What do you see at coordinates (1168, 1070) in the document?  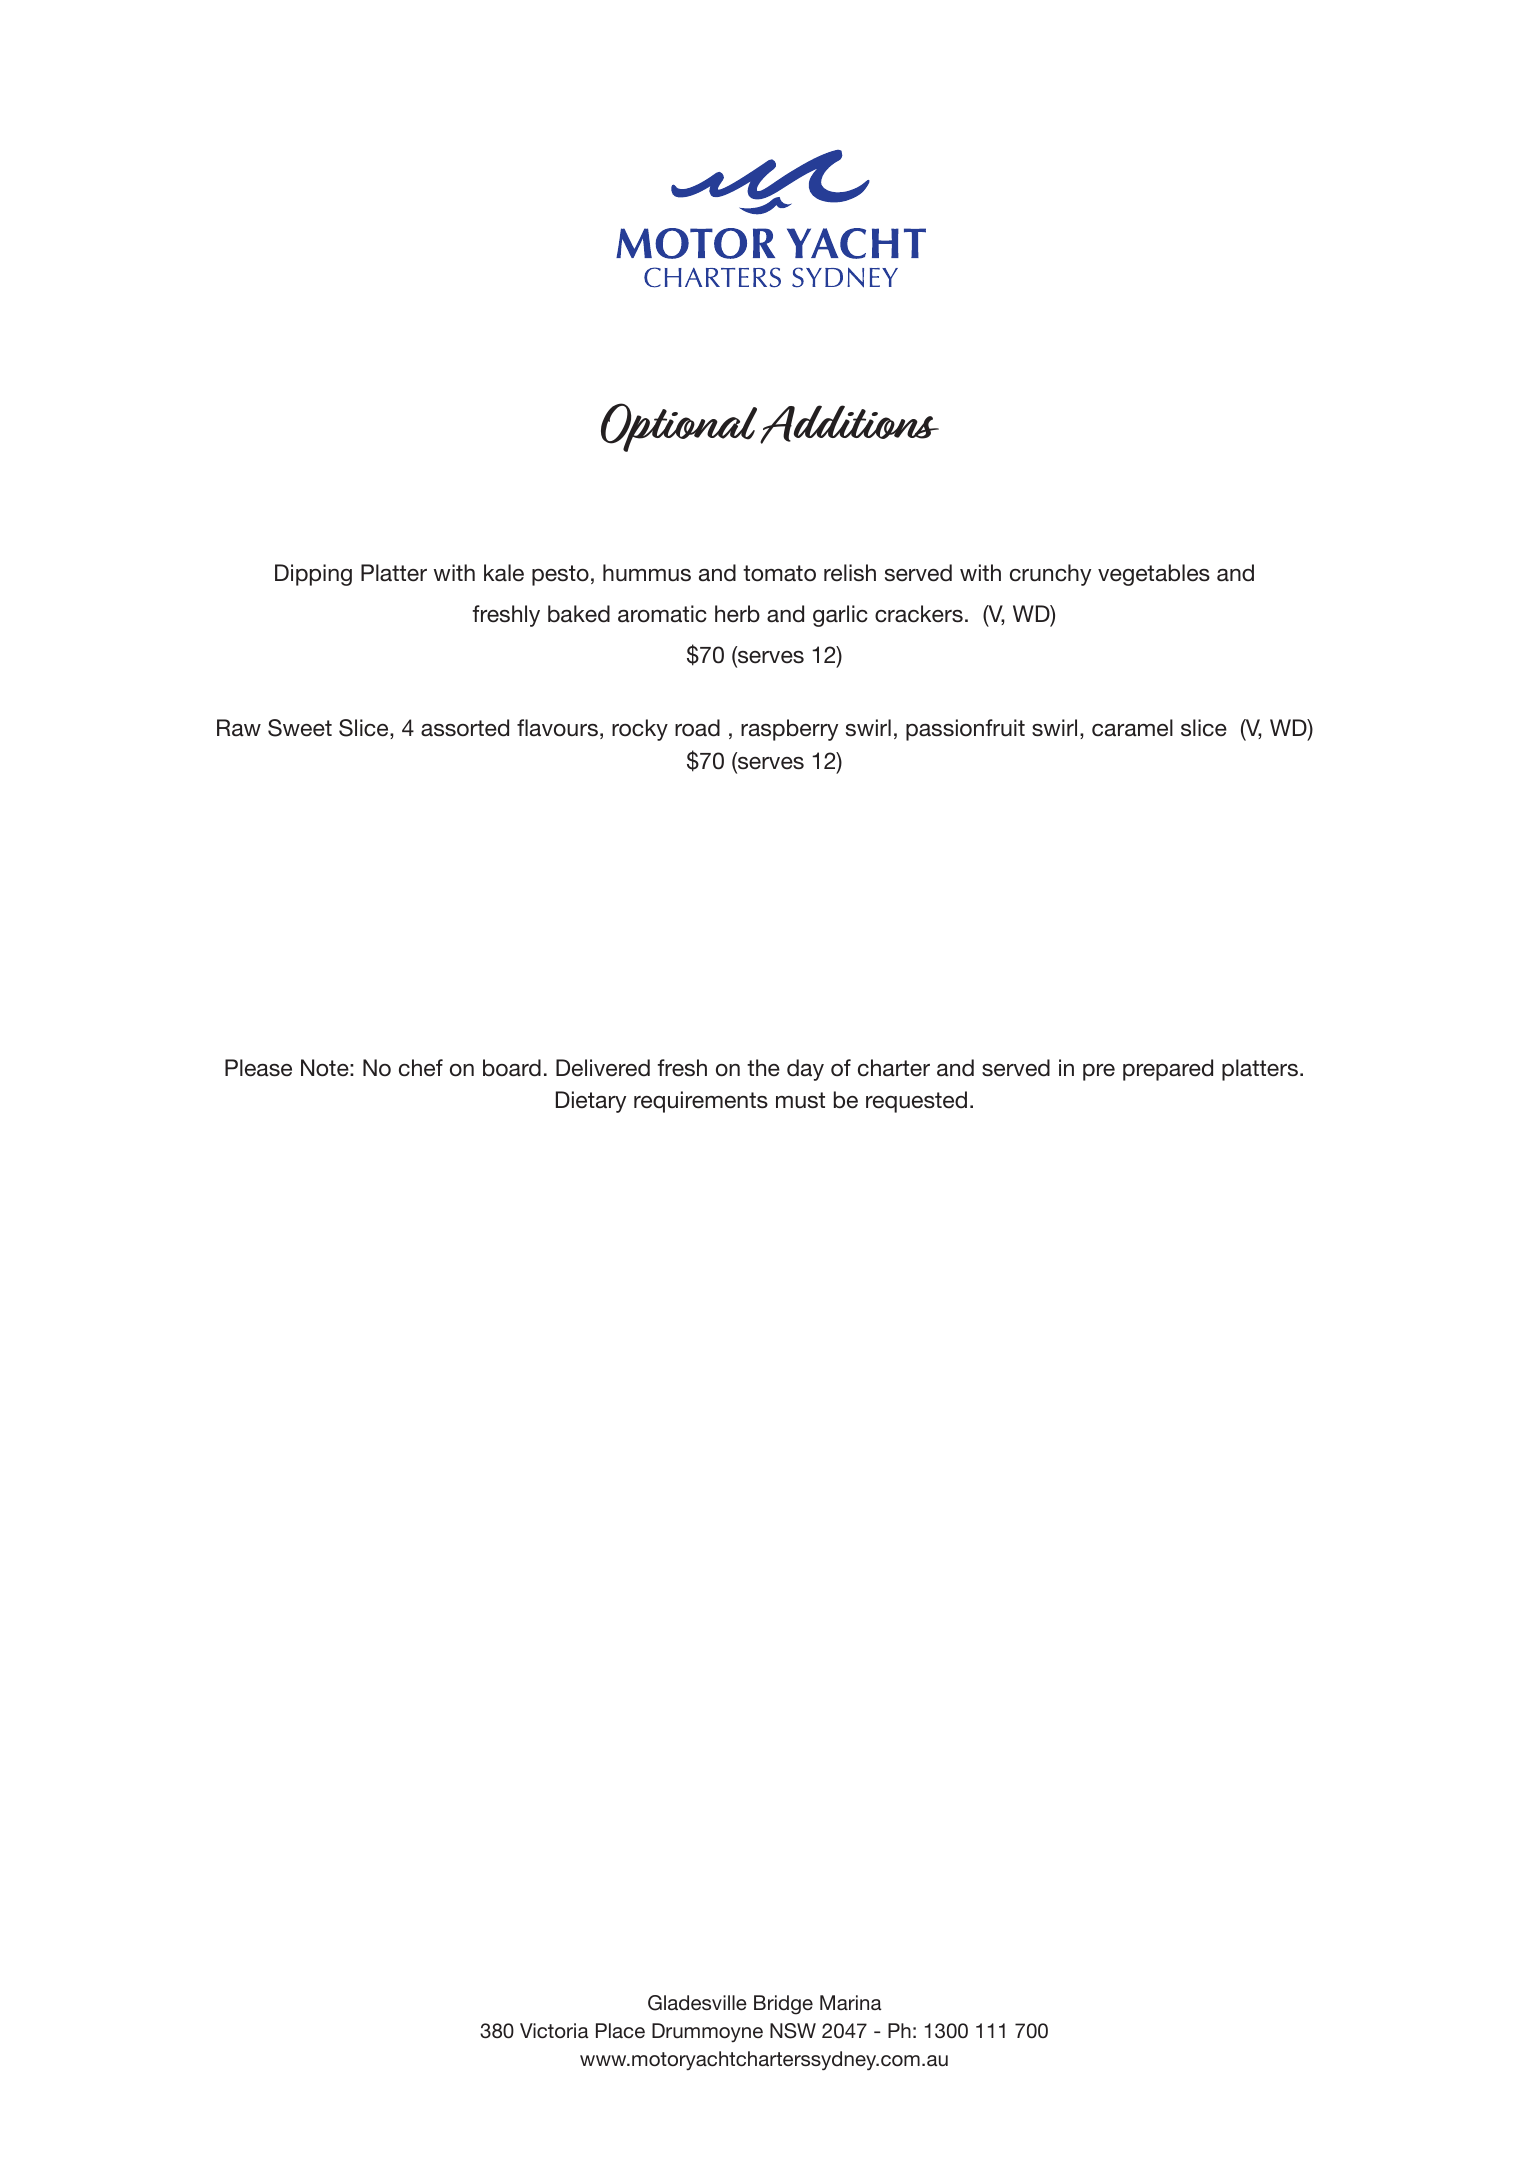 I see `prepared` at bounding box center [1168, 1070].
